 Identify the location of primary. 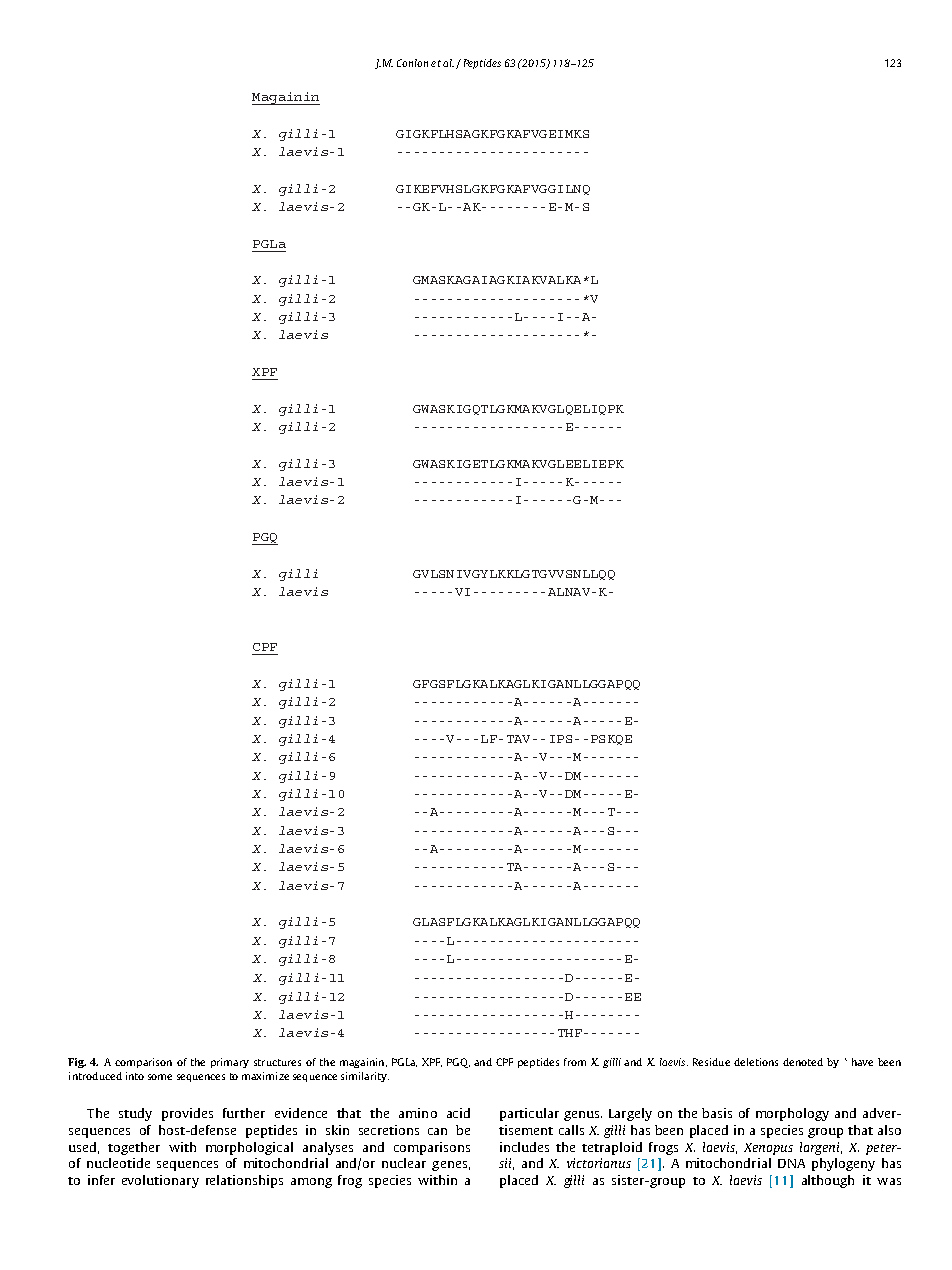
(230, 1063).
